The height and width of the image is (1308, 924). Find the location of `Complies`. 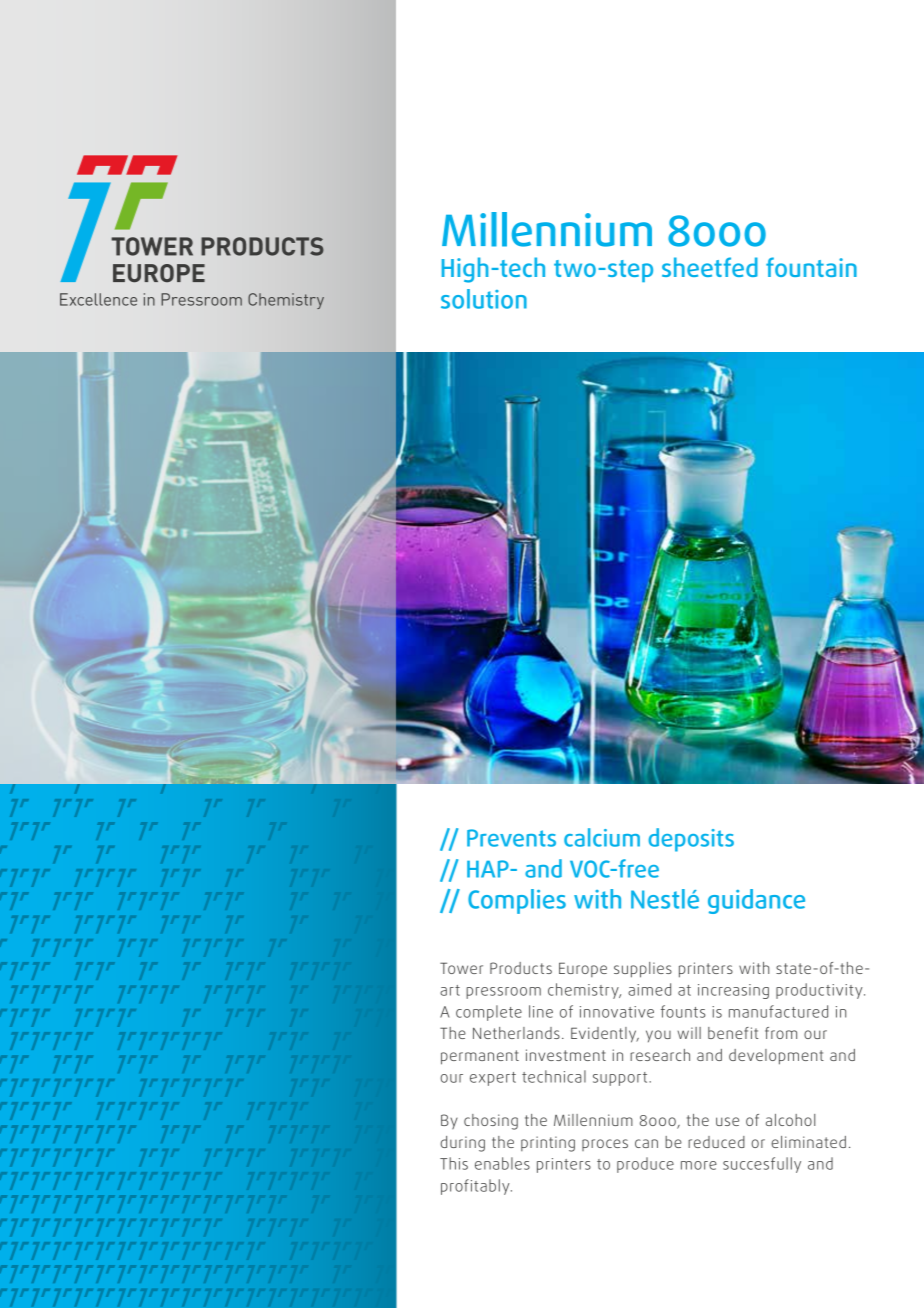

Complies is located at coordinates (517, 901).
